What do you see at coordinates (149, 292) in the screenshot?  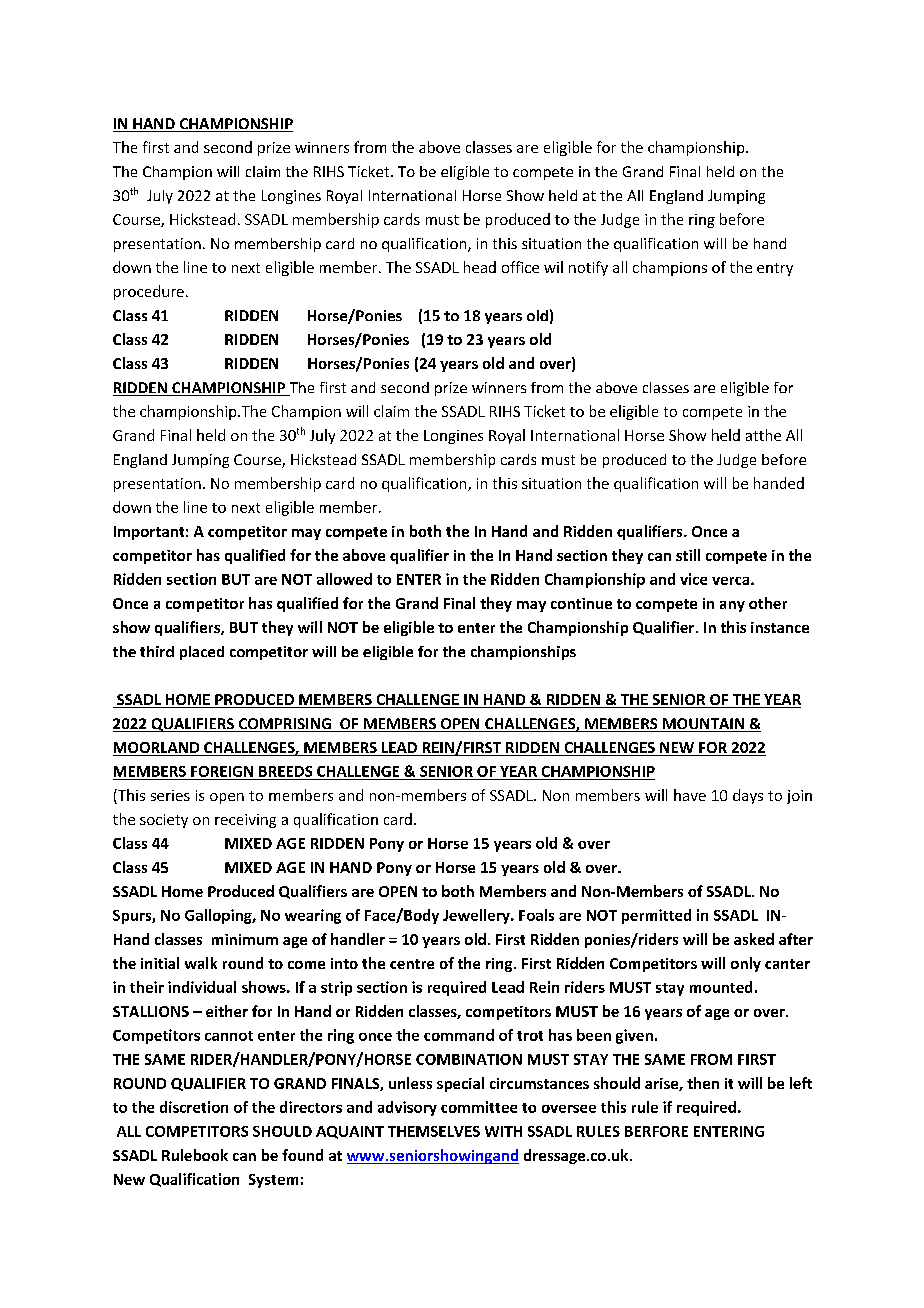 I see `procedure` at bounding box center [149, 292].
